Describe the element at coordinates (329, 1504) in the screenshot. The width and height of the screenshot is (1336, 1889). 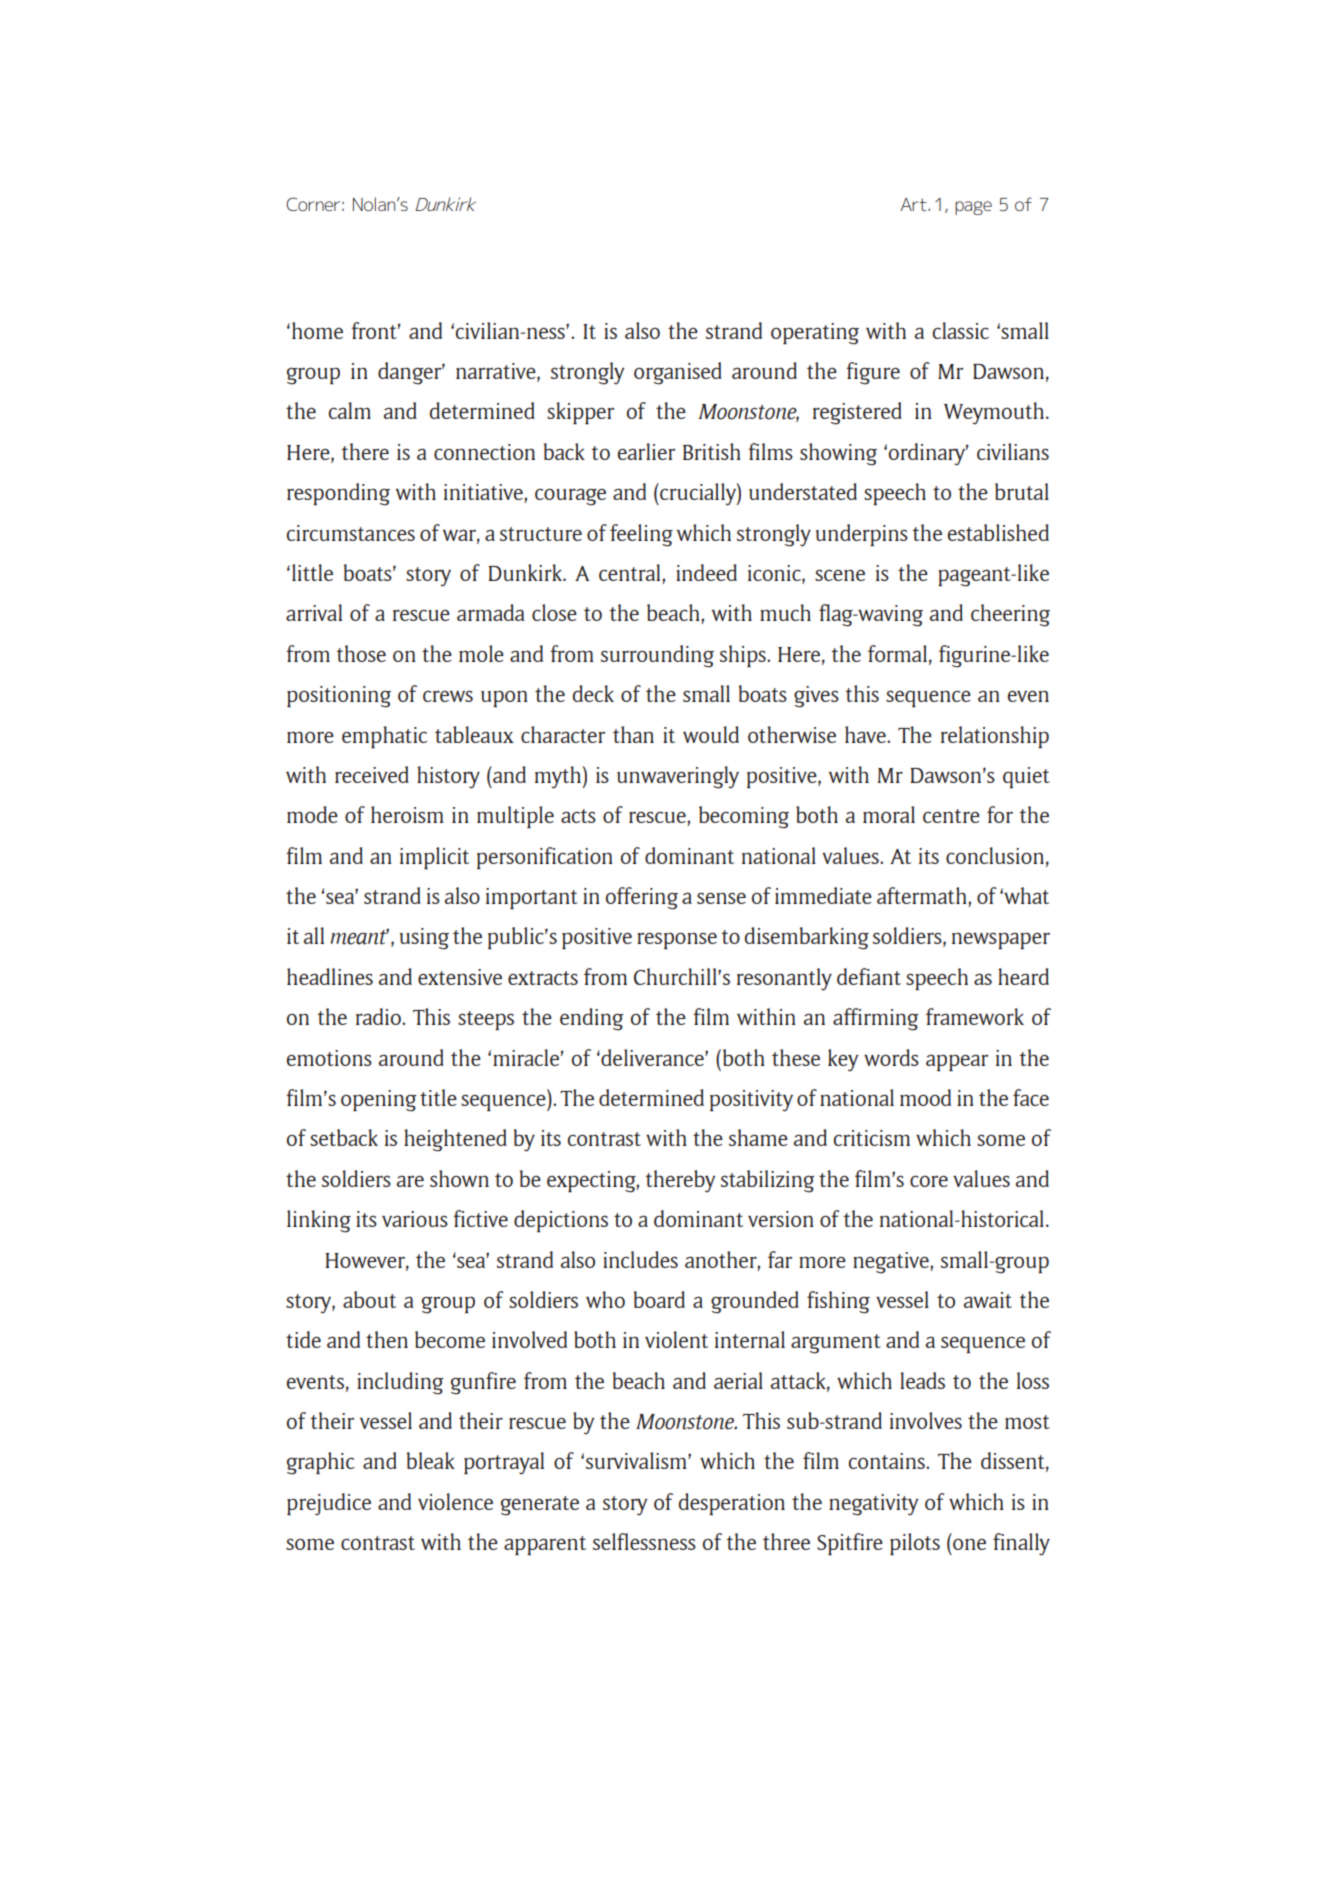
I see `prejudice` at that location.
